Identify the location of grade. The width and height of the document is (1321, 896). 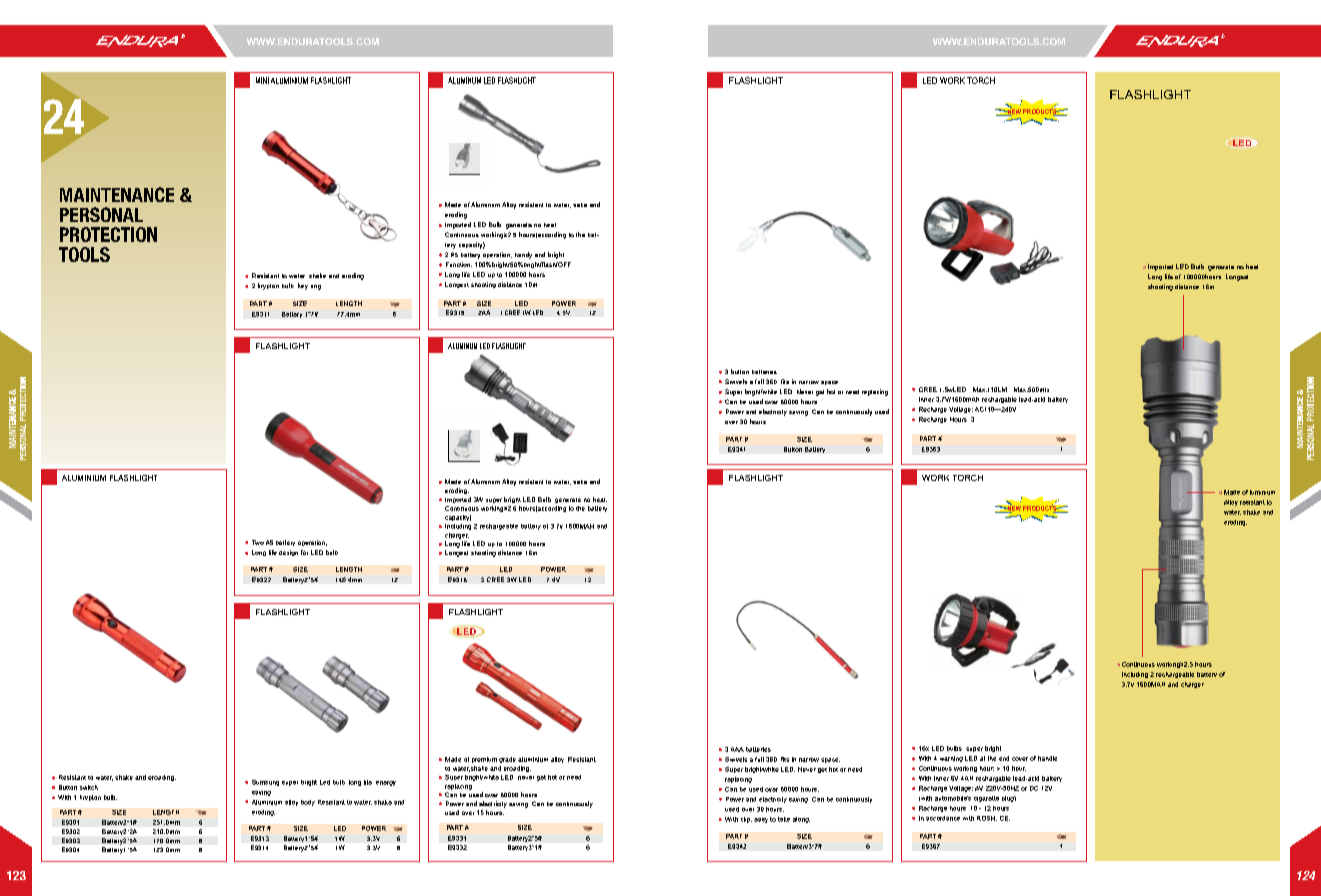
(507, 760).
